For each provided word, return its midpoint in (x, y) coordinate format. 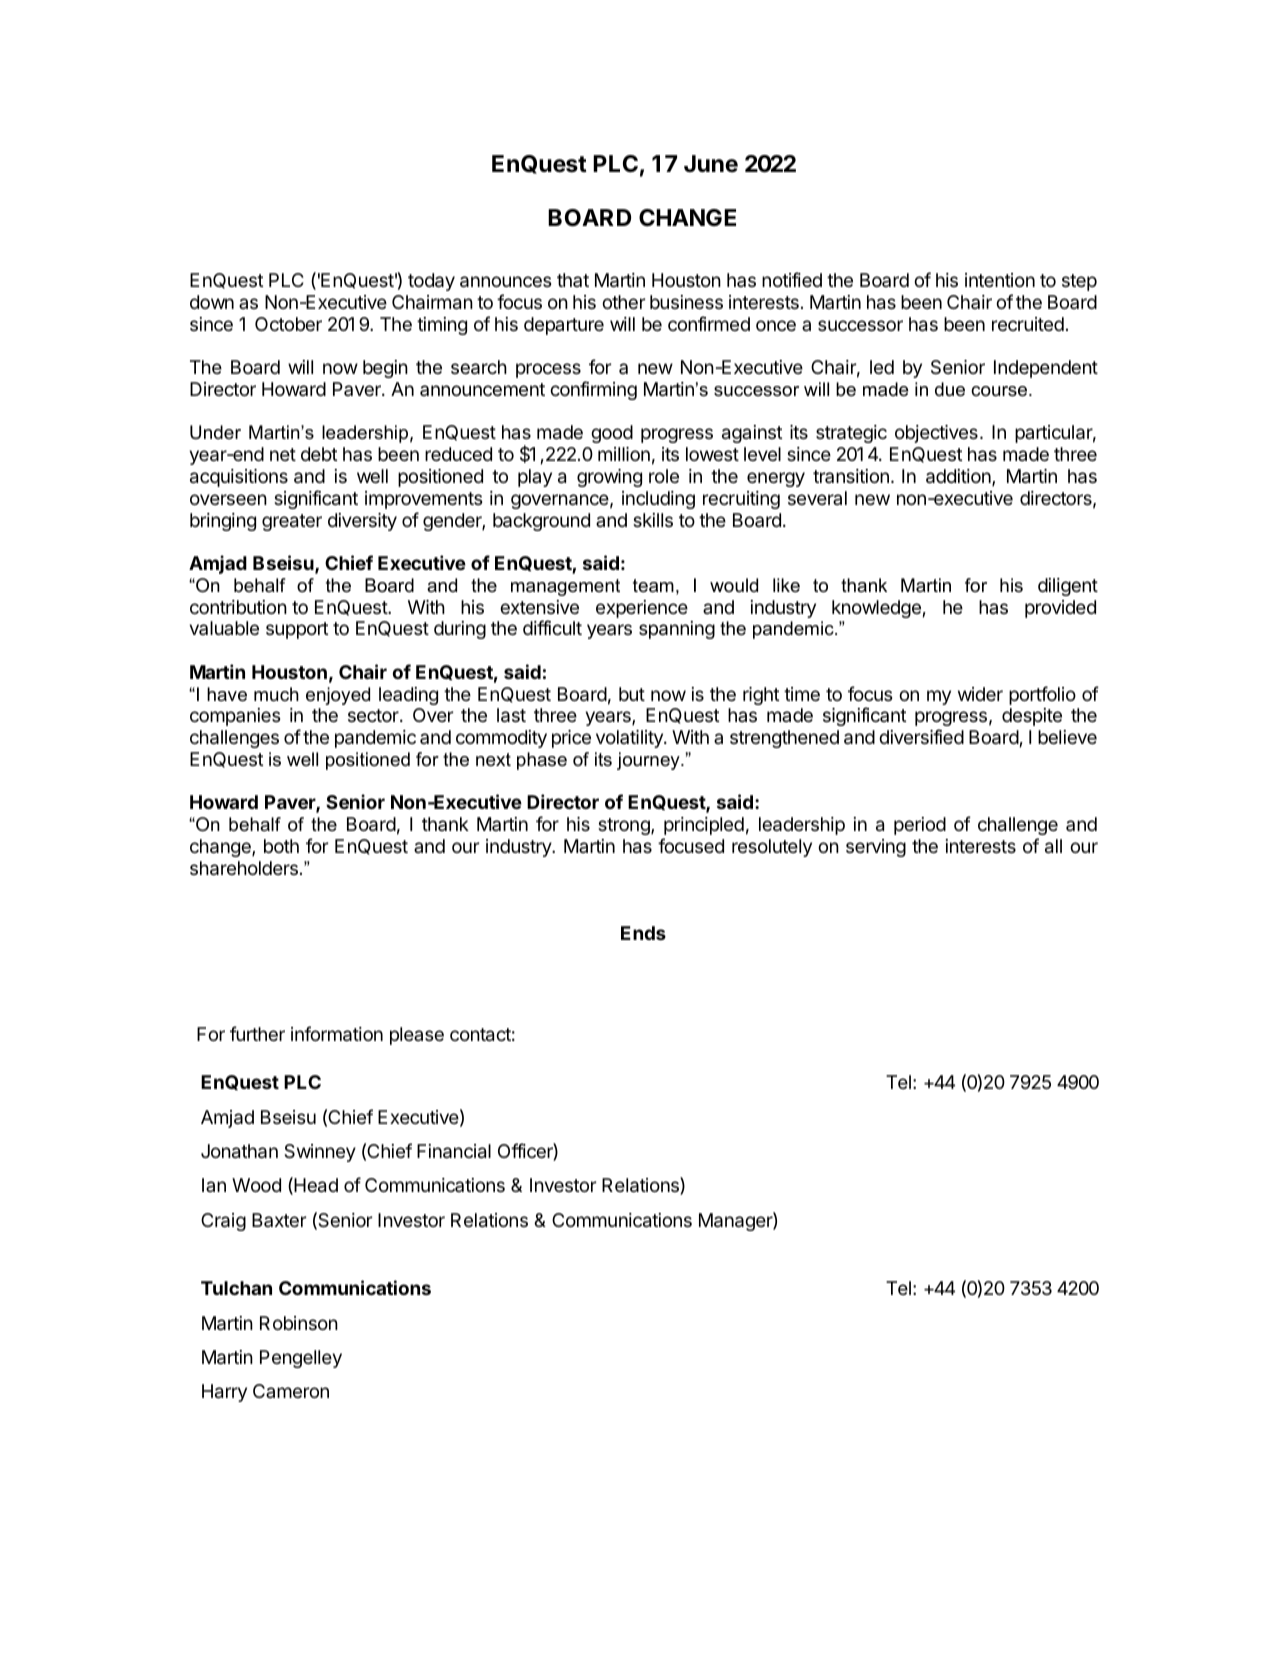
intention (1000, 280)
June (711, 163)
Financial (454, 1151)
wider (980, 694)
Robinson (299, 1323)
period (920, 826)
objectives (936, 434)
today (431, 282)
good (612, 434)
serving (876, 848)
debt (319, 454)
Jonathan (239, 1151)
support (297, 630)
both (281, 846)
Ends (643, 933)
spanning (677, 630)
